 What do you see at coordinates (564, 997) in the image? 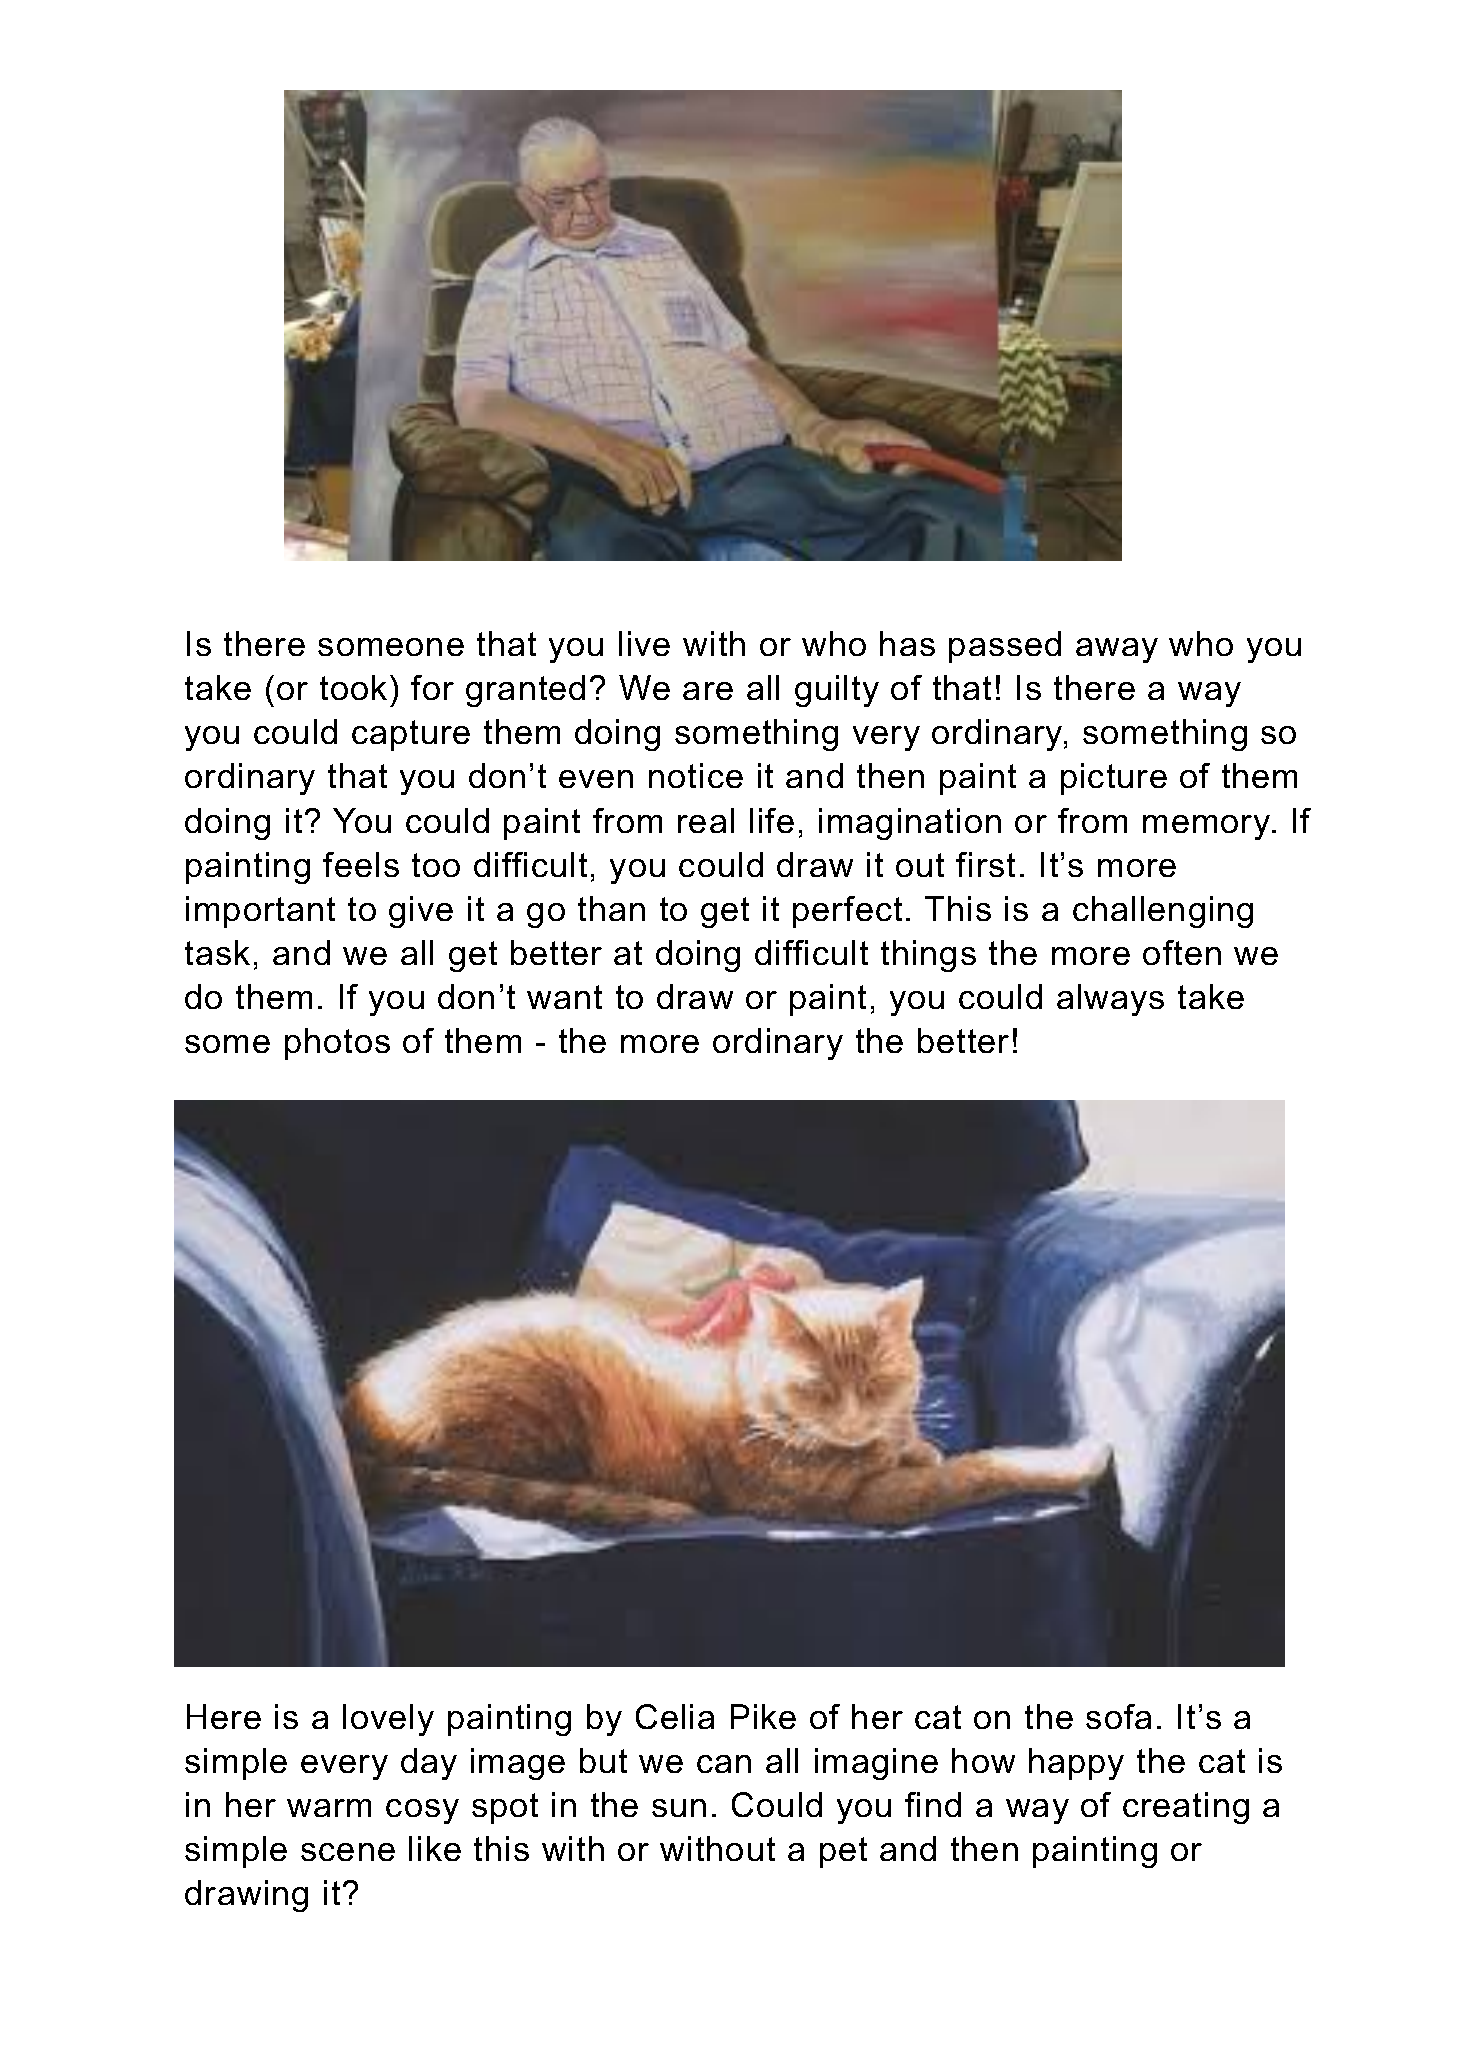
I see `want` at bounding box center [564, 997].
